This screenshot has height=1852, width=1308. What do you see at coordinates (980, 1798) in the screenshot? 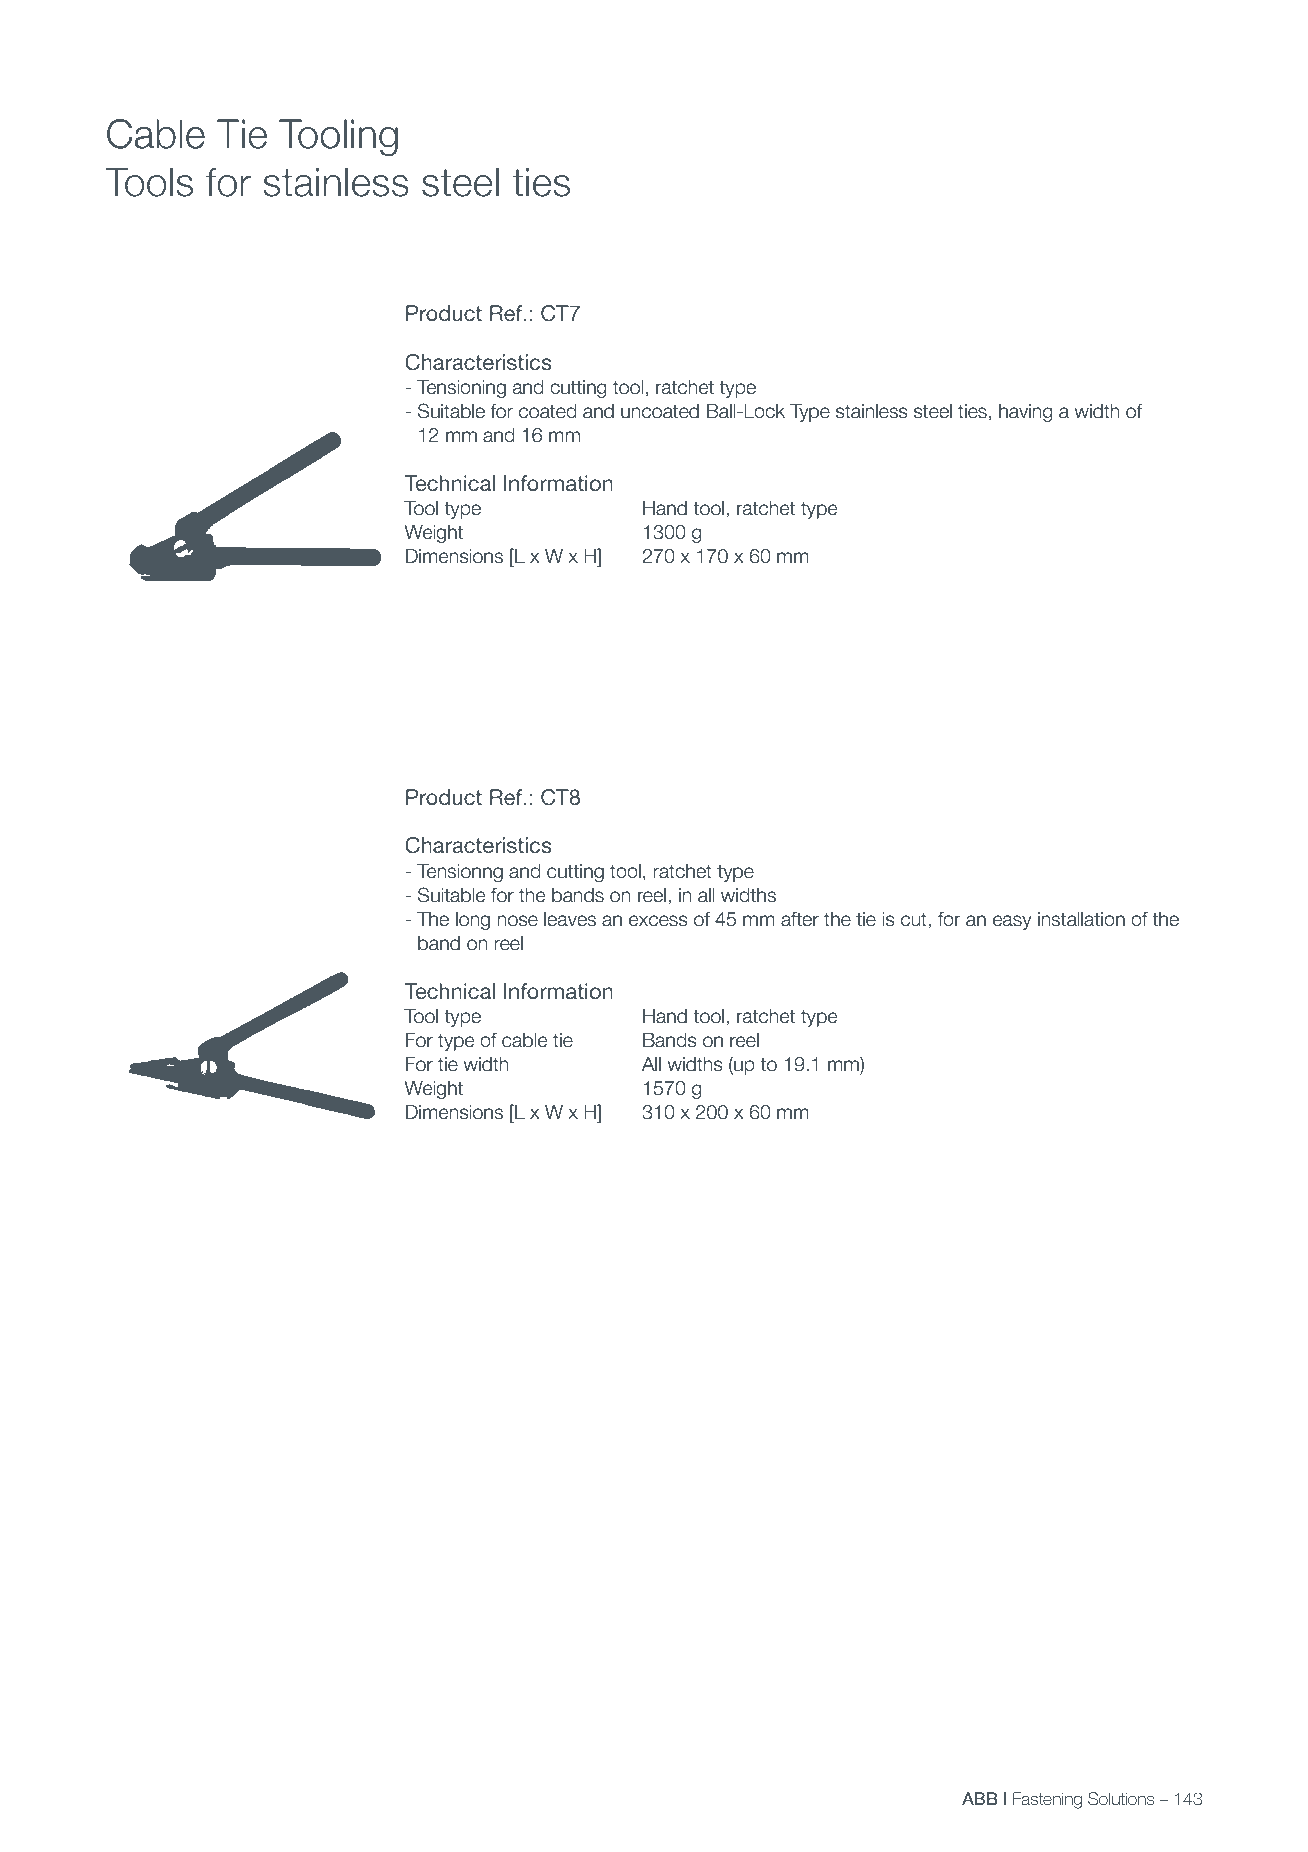
I see `ABB` at bounding box center [980, 1798].
